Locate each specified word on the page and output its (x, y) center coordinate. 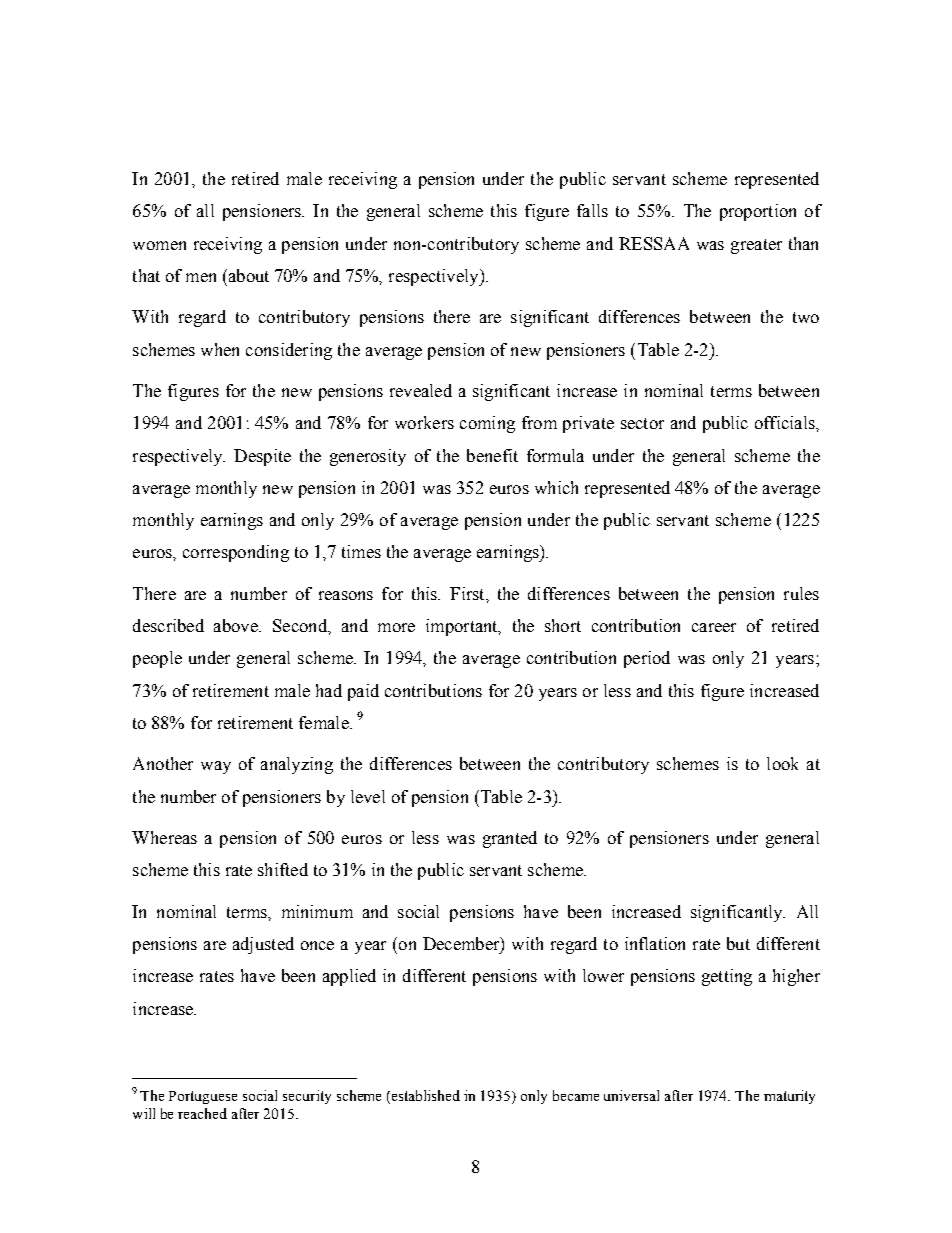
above (237, 625)
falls (592, 210)
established (424, 1097)
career (714, 627)
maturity (789, 1097)
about (247, 275)
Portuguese (203, 1097)
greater (756, 246)
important (463, 627)
